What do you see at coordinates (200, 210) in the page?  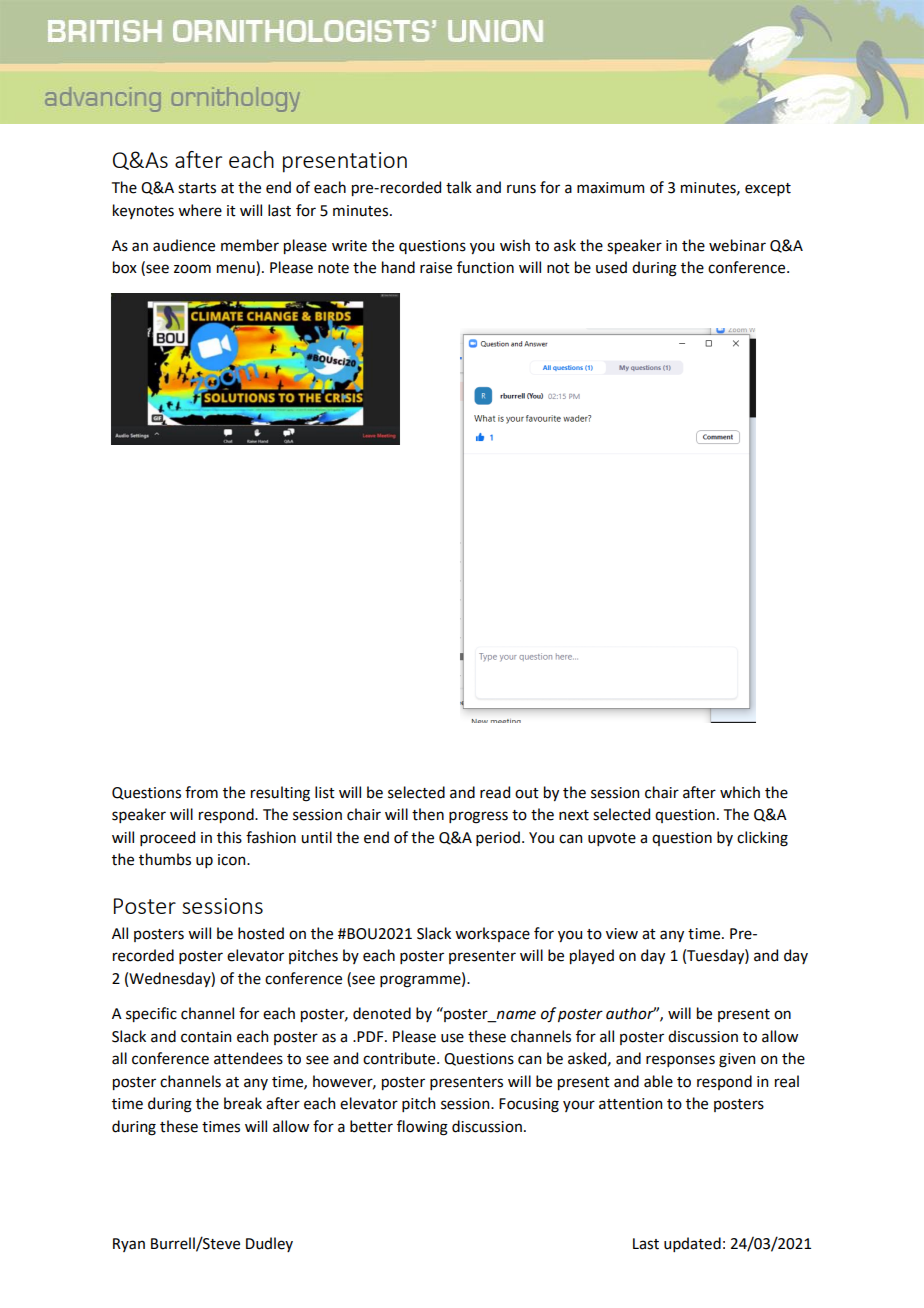 I see `where` at bounding box center [200, 210].
